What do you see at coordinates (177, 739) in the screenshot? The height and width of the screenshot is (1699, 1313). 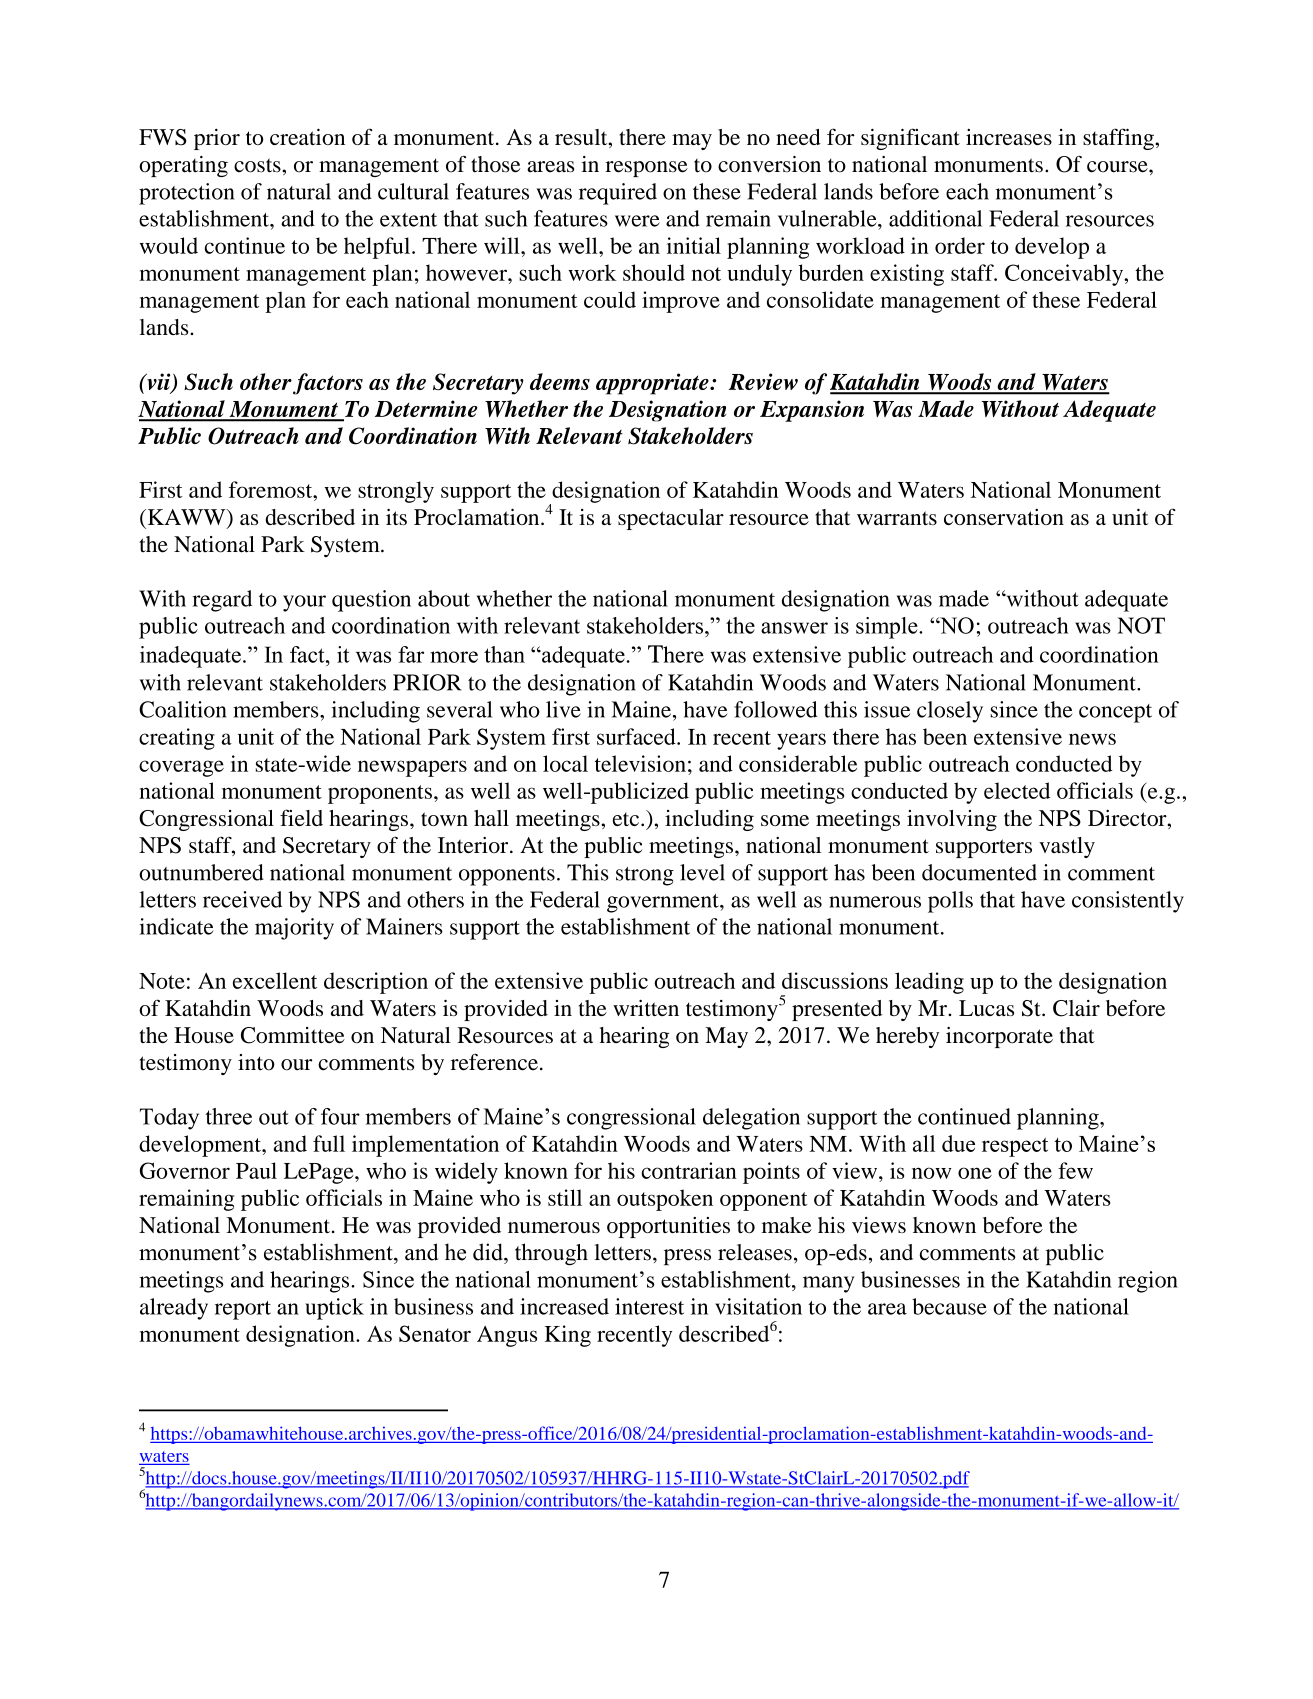 I see `creating` at bounding box center [177, 739].
